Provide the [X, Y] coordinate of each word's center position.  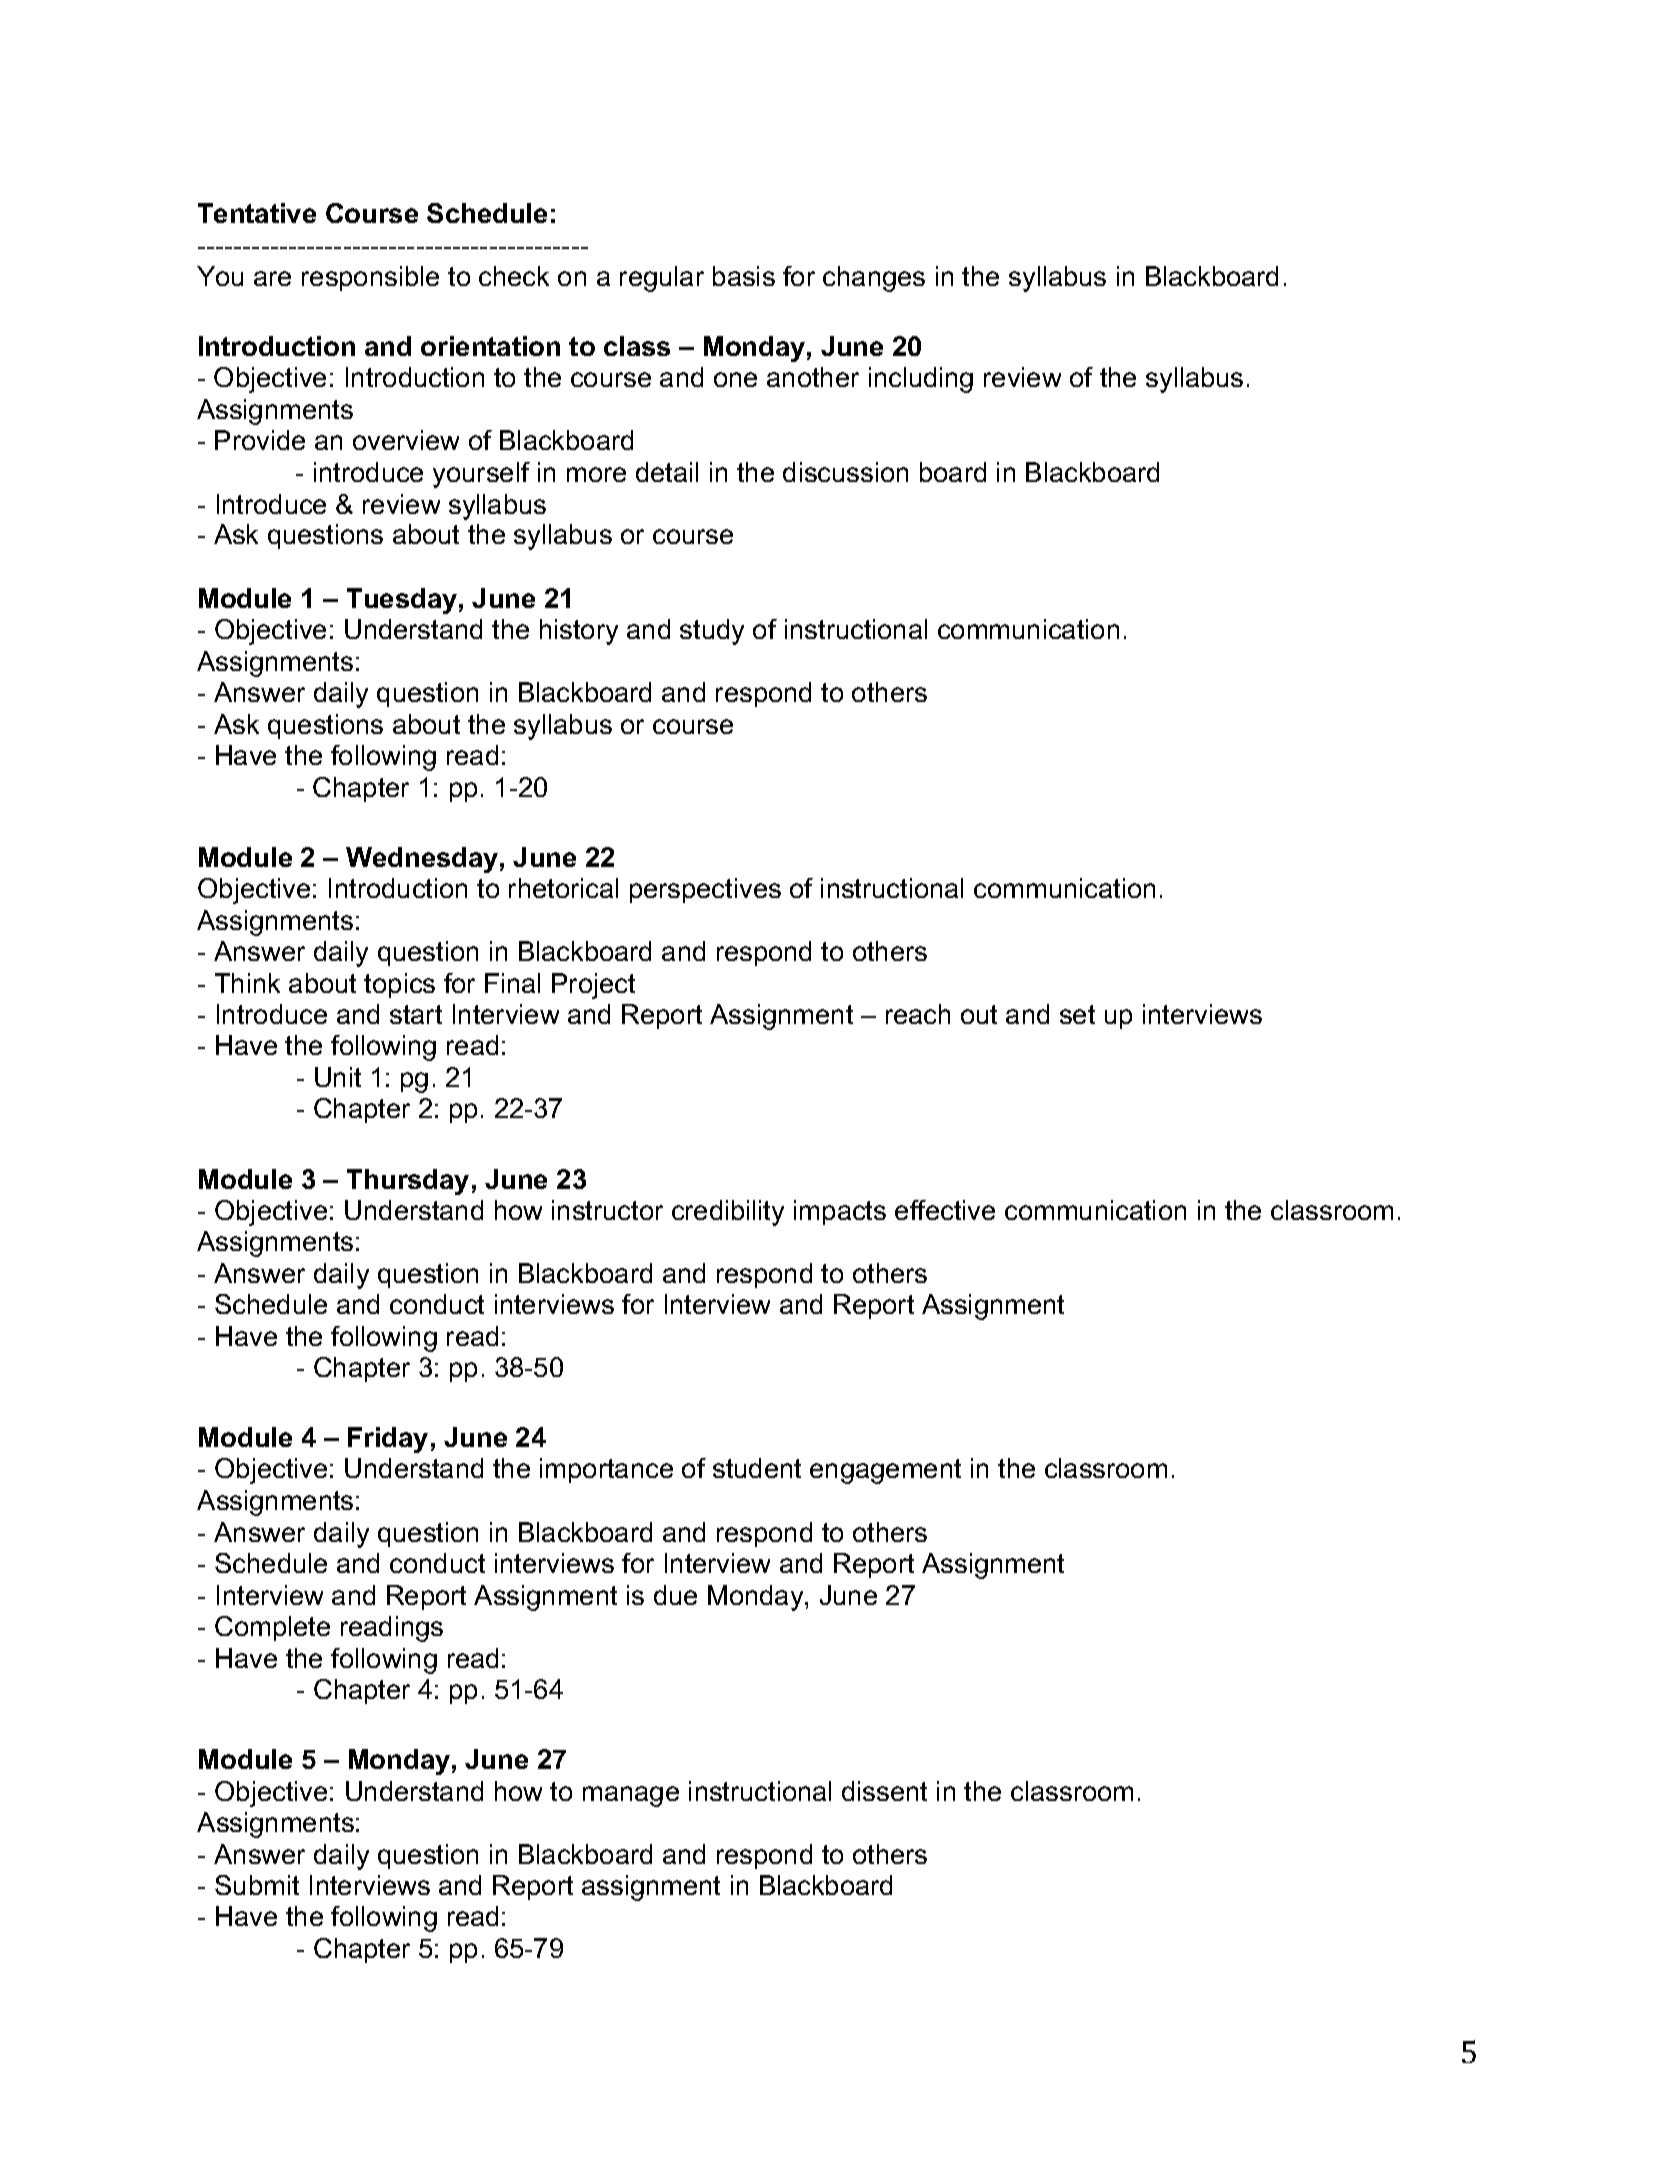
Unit [338, 1077]
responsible [370, 278]
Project [593, 986]
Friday [388, 1440]
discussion [845, 472]
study [712, 632]
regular [662, 279]
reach [918, 1014]
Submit [257, 1885]
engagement [885, 1471]
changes [874, 279]
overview [406, 440]
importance [606, 1470]
